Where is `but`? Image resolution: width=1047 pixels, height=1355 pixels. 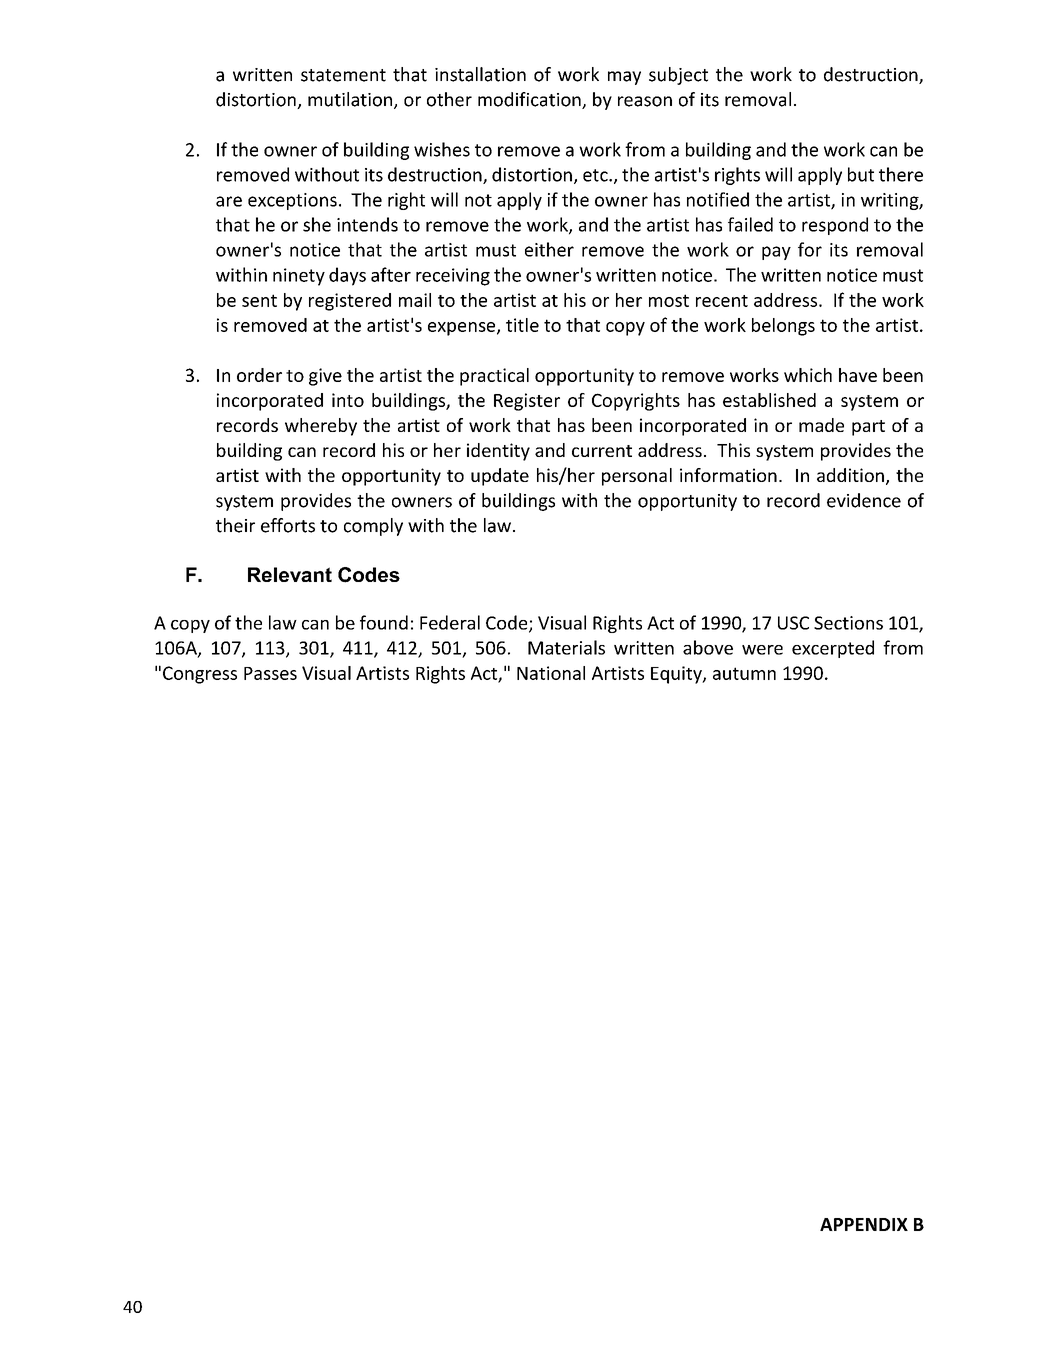
but is located at coordinates (861, 174).
